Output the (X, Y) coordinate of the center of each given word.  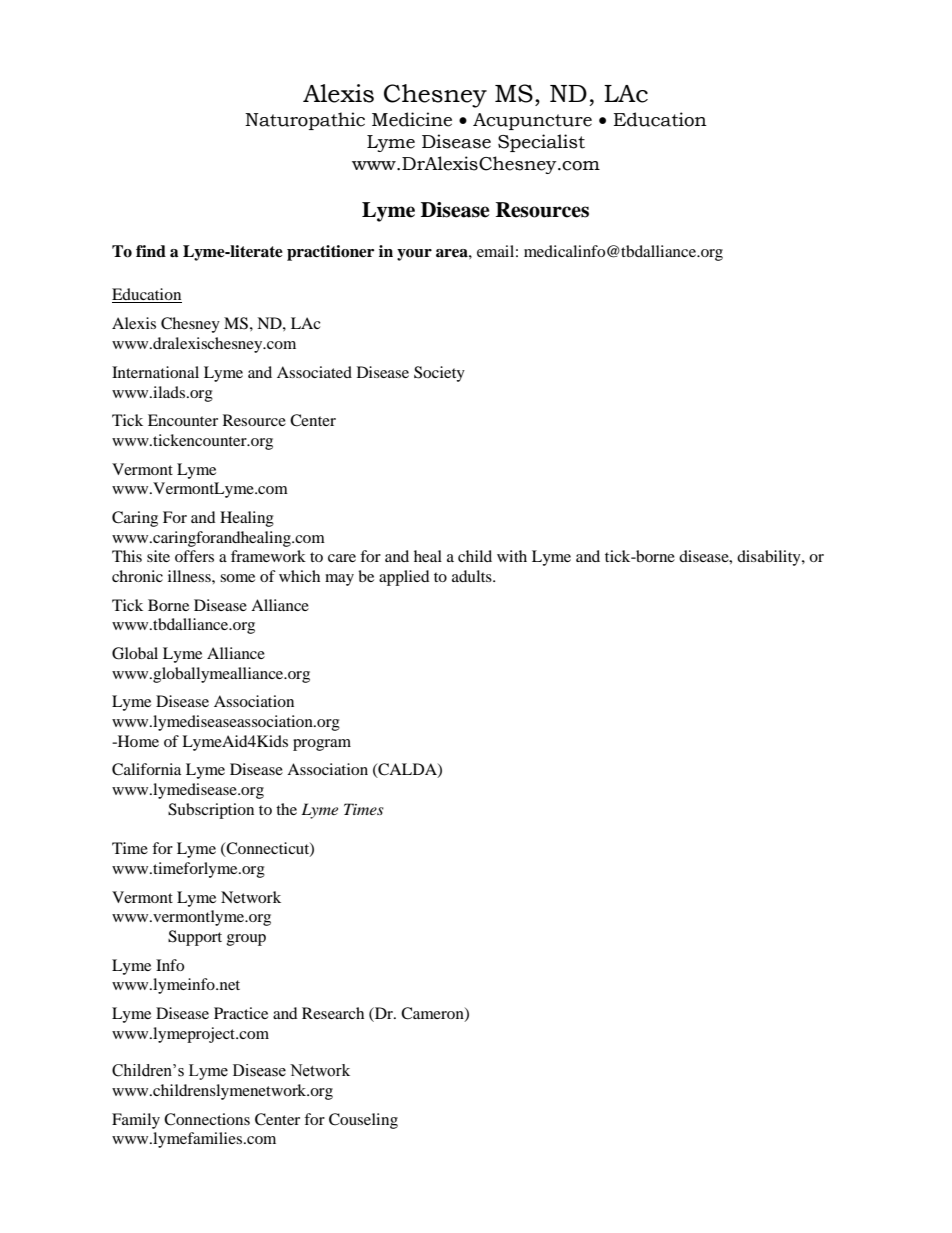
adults (473, 576)
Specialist (541, 143)
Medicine (412, 119)
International (155, 372)
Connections (207, 1119)
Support (195, 938)
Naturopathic (305, 121)
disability (770, 558)
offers (194, 556)
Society (439, 374)
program (322, 745)
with (512, 556)
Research (333, 1013)
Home (137, 741)
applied (404, 578)
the (286, 809)
